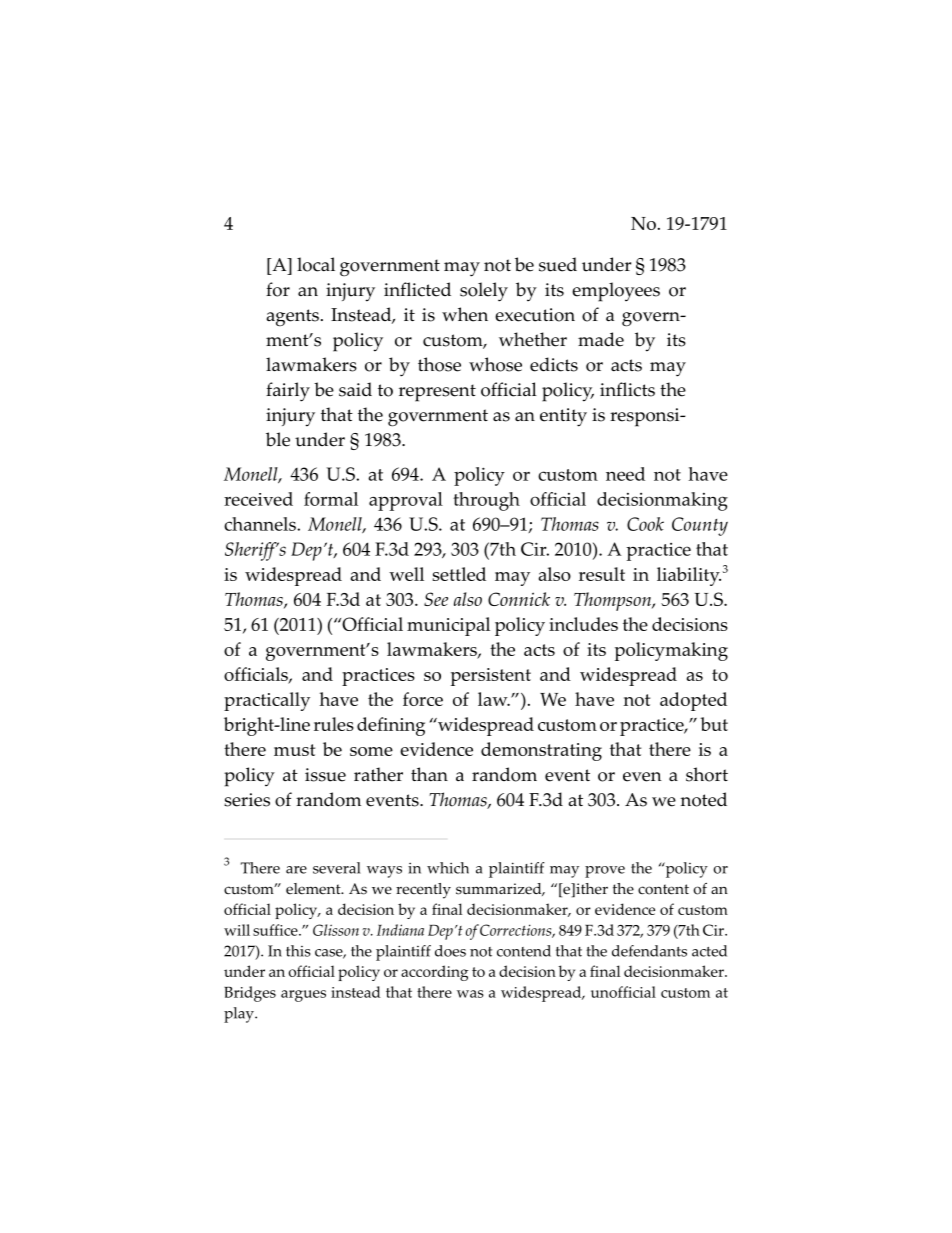  I want to click on short, so click(707, 774).
